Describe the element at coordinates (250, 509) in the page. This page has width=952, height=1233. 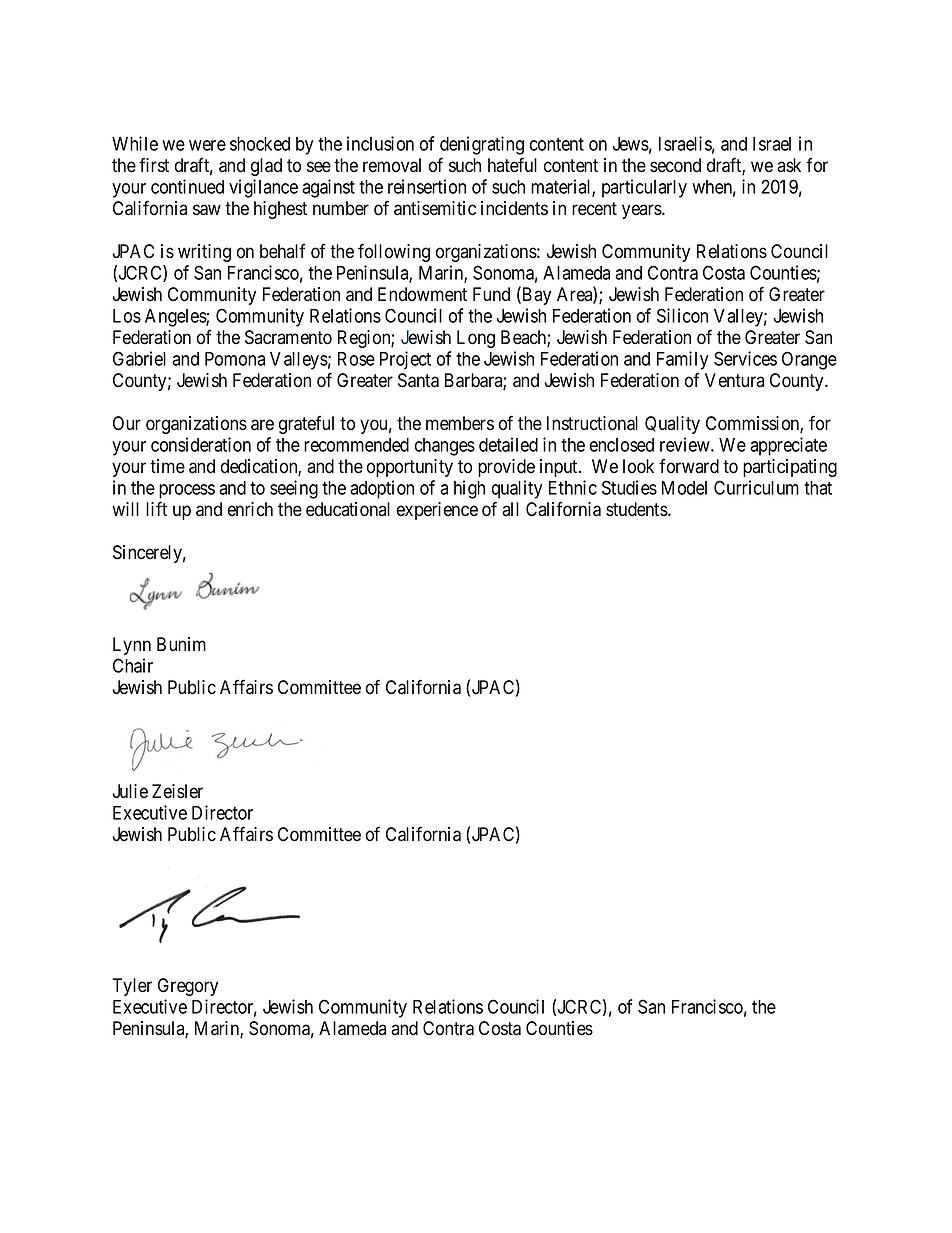
I see `enrich` at that location.
